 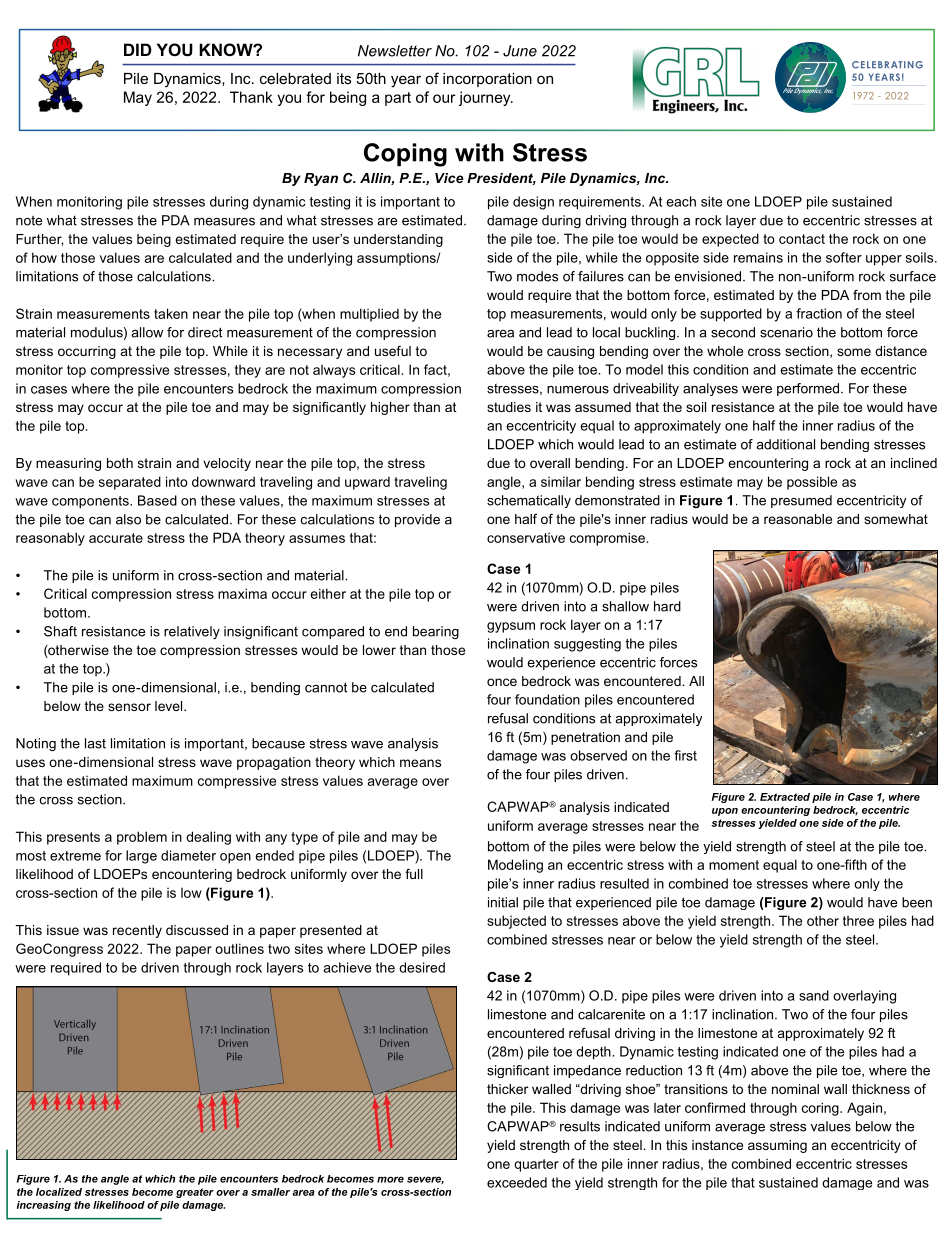 I want to click on DID, so click(x=138, y=49).
